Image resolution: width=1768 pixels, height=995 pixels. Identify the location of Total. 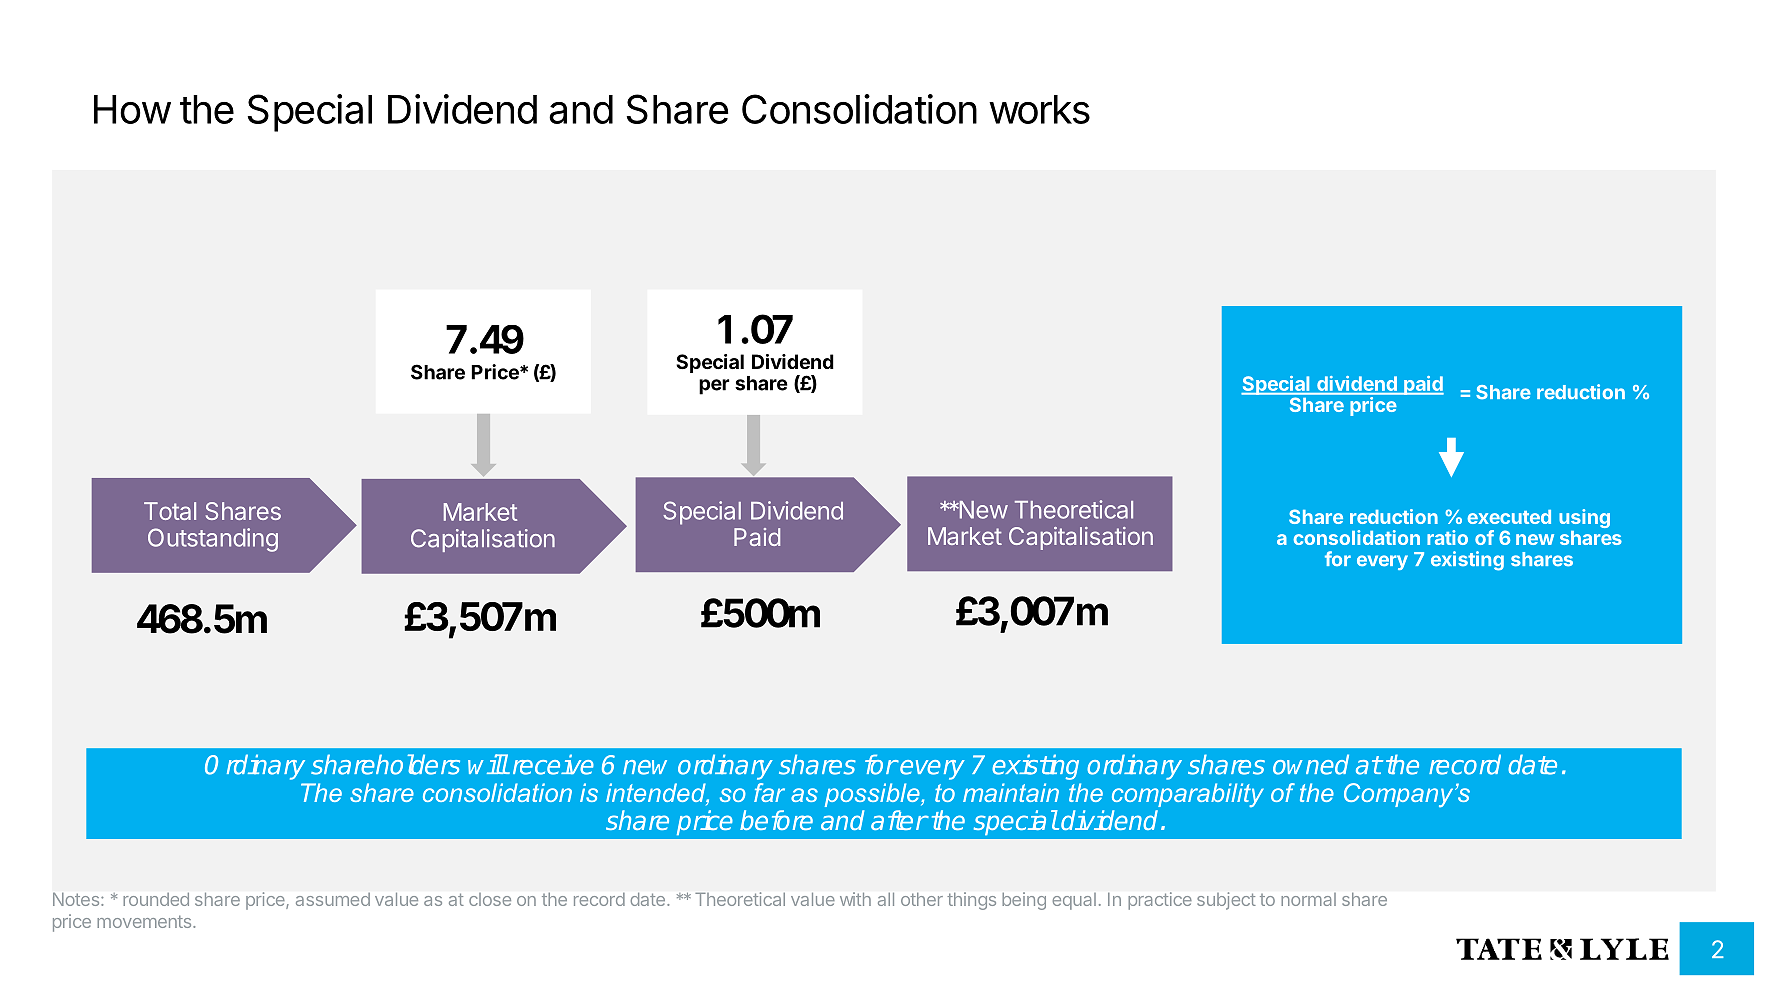
(170, 511).
